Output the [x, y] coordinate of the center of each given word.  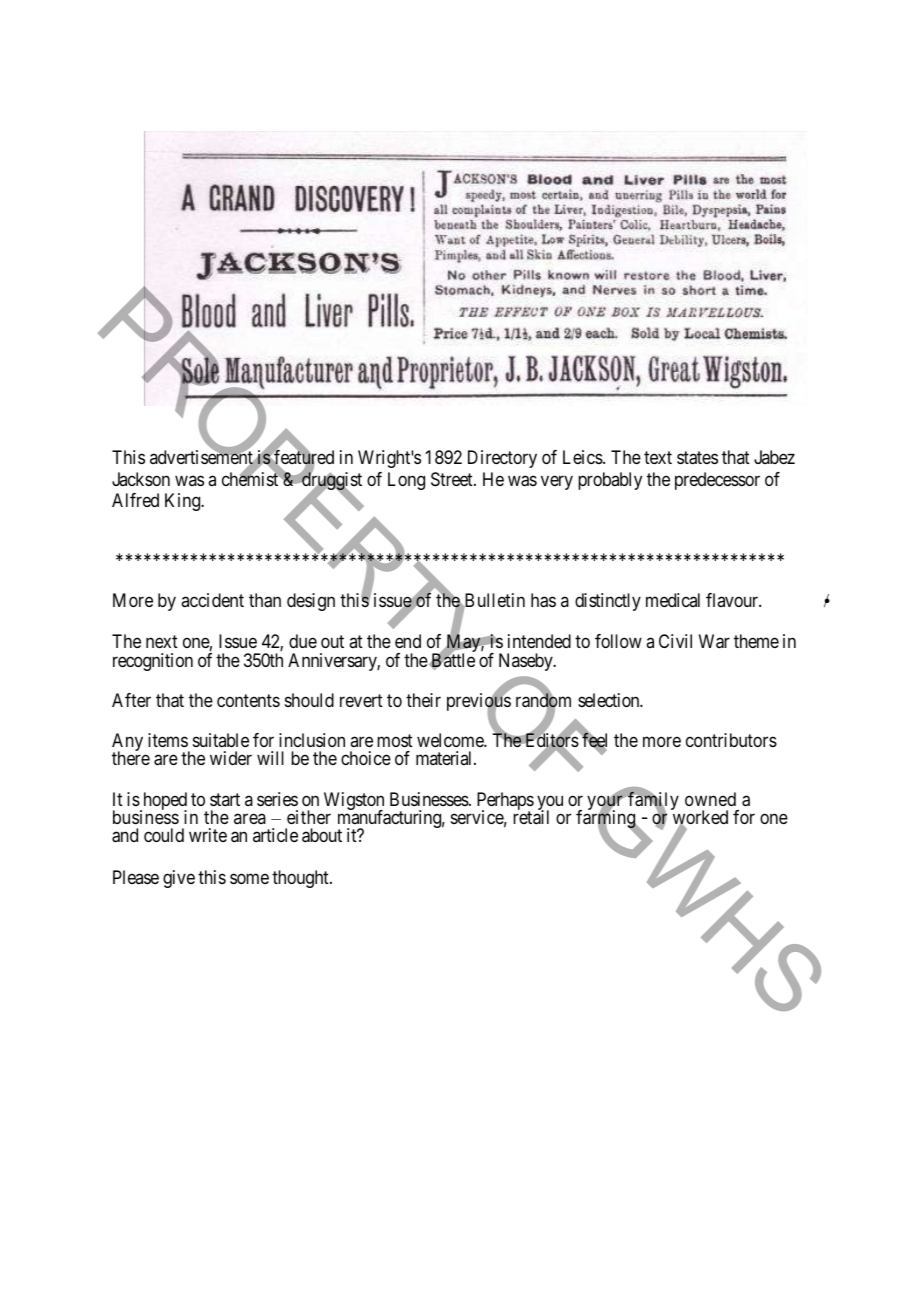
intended [539, 641]
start [225, 799]
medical [673, 600]
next [162, 641]
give [179, 879]
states [697, 458]
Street [453, 479]
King [184, 502]
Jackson [141, 479]
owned [710, 799]
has [543, 600]
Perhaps [505, 802]
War [714, 641]
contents [248, 700]
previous [479, 703]
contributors [731, 740]
